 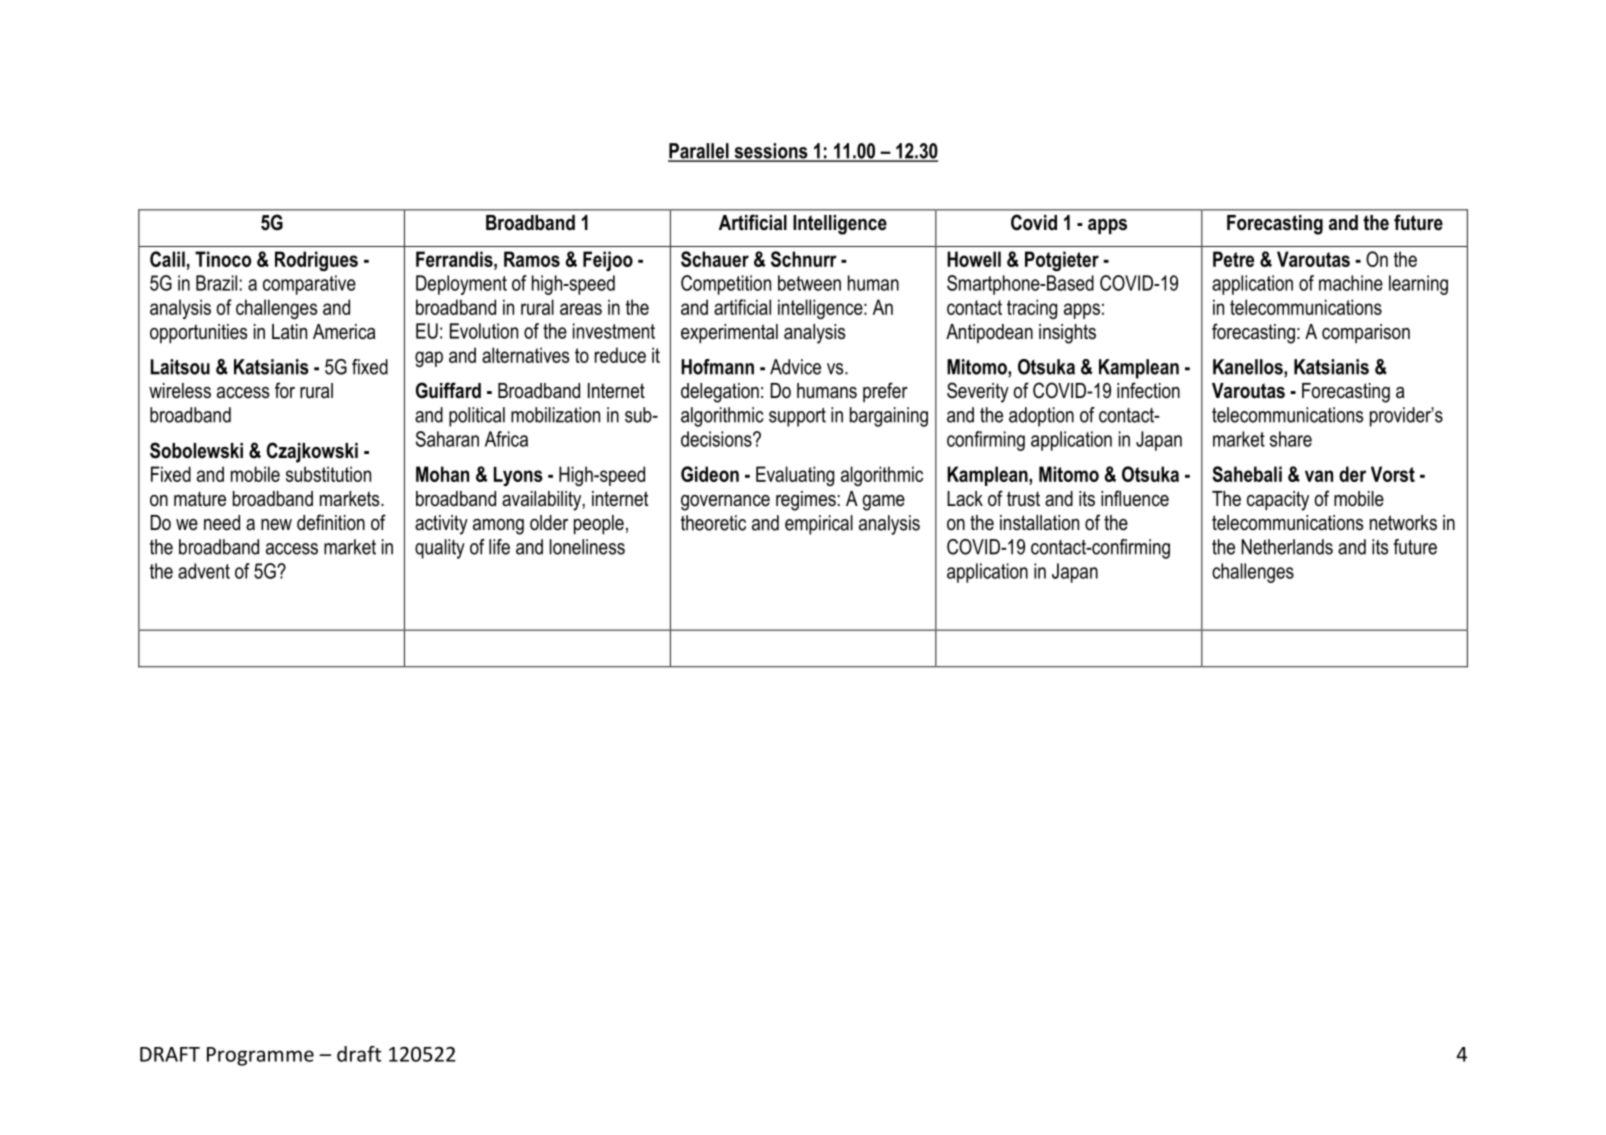 I want to click on Netherlands, so click(x=1287, y=547).
